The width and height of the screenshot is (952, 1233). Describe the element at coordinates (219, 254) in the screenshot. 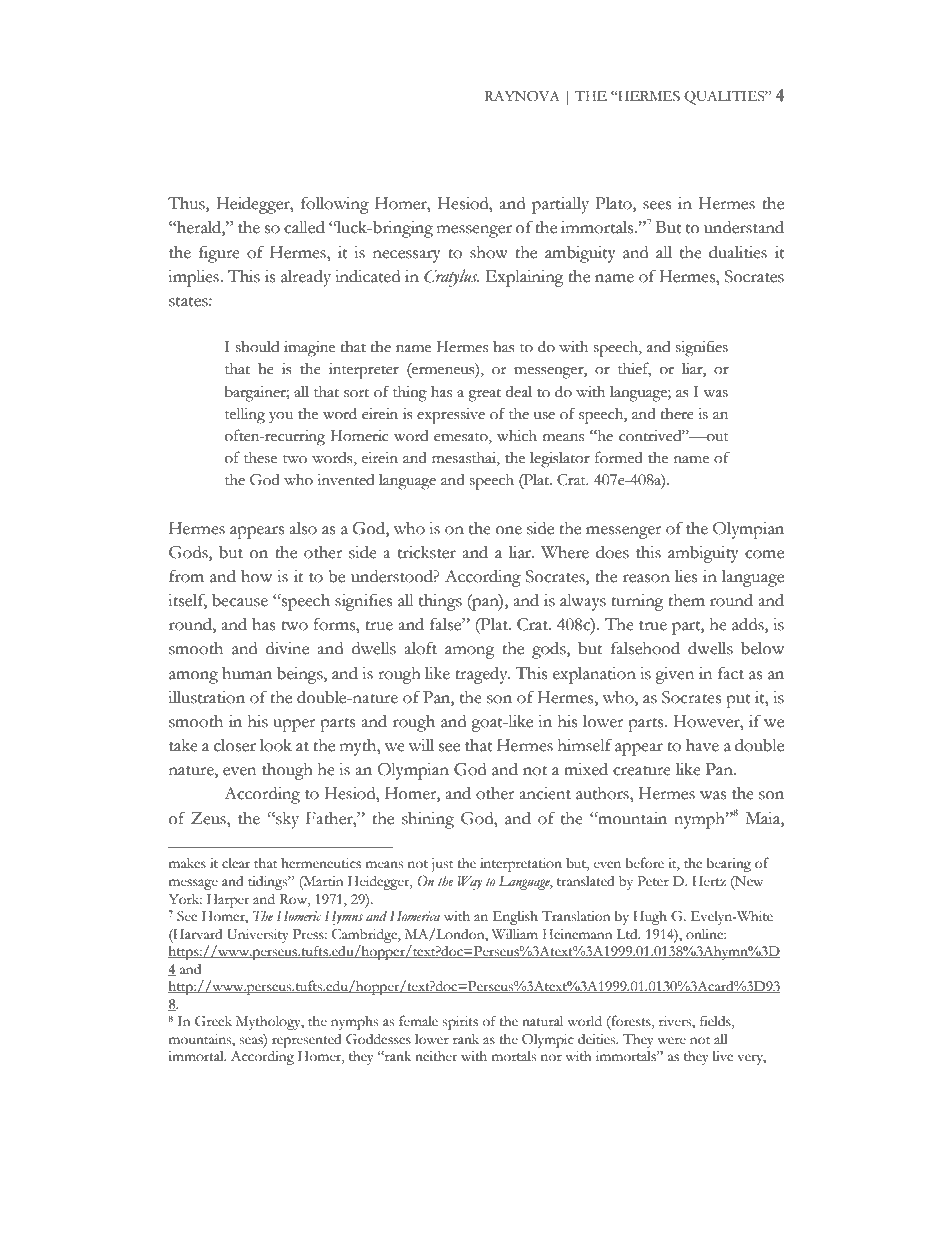

I see `figure` at that location.
